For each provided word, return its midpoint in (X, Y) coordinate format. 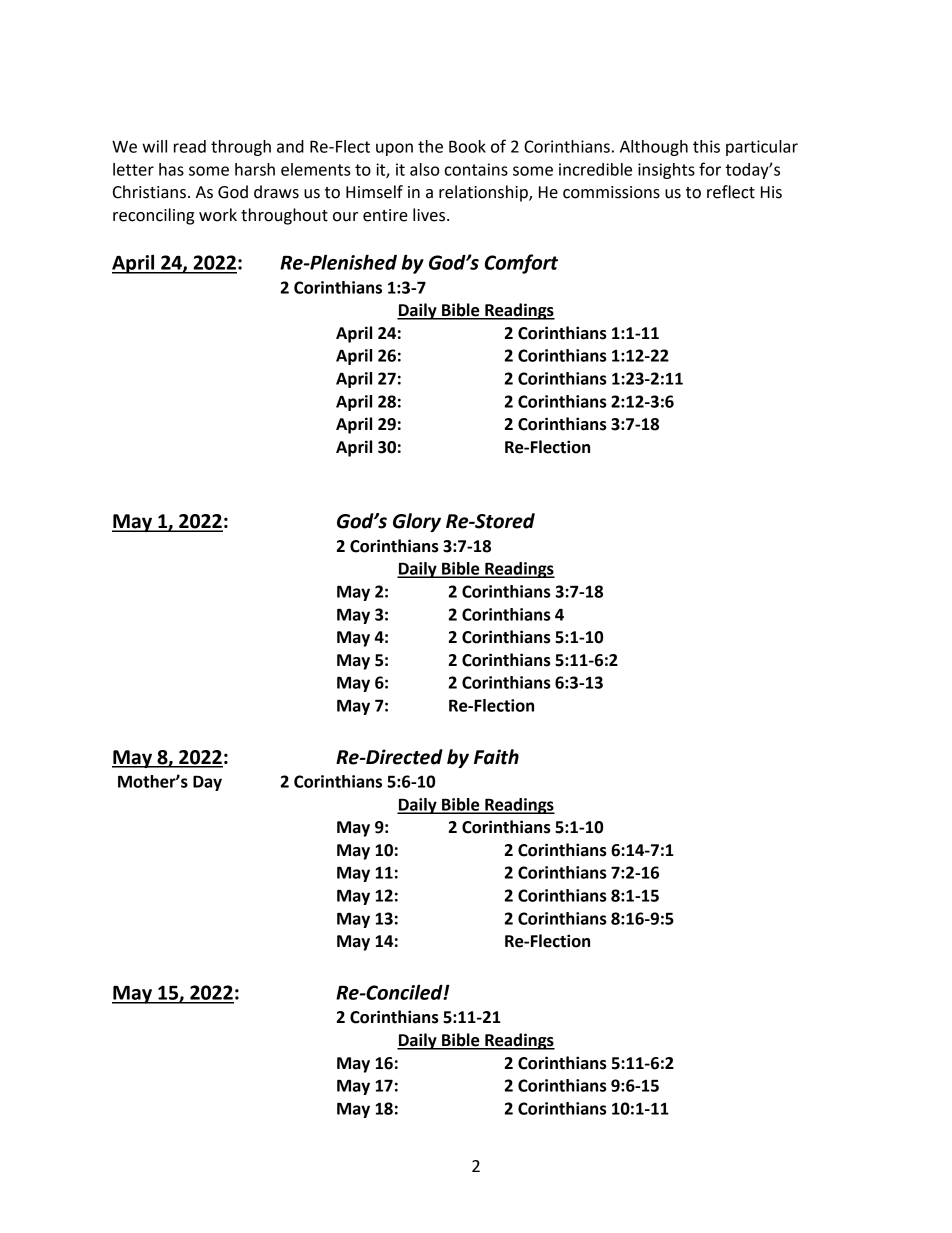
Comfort (521, 264)
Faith (496, 757)
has (171, 169)
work (218, 215)
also (424, 169)
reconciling (153, 216)
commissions (611, 192)
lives (430, 215)
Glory (417, 522)
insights (666, 171)
